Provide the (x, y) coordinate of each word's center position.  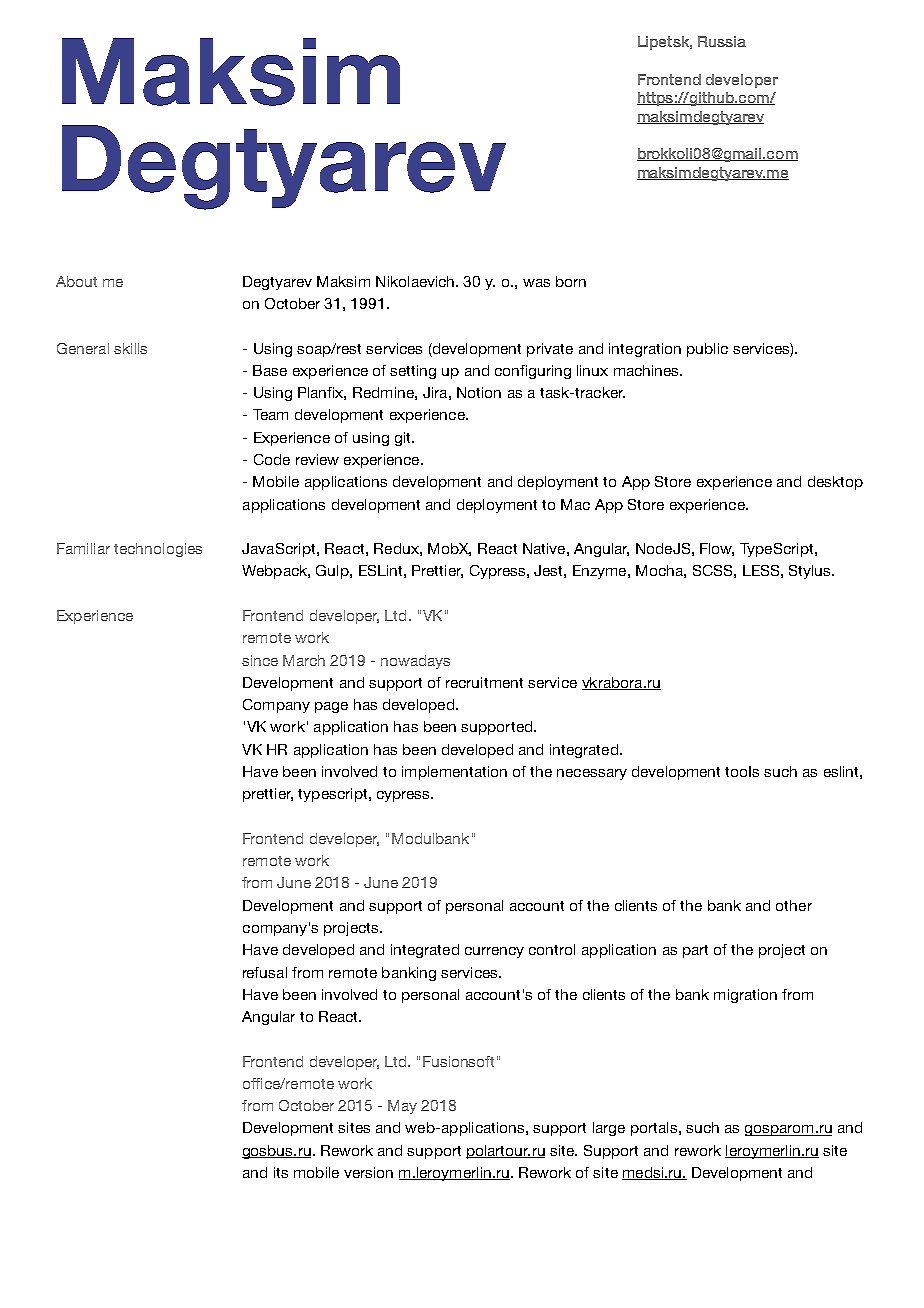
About (76, 281)
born (571, 281)
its (281, 1172)
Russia (722, 41)
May (402, 1107)
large (609, 1129)
